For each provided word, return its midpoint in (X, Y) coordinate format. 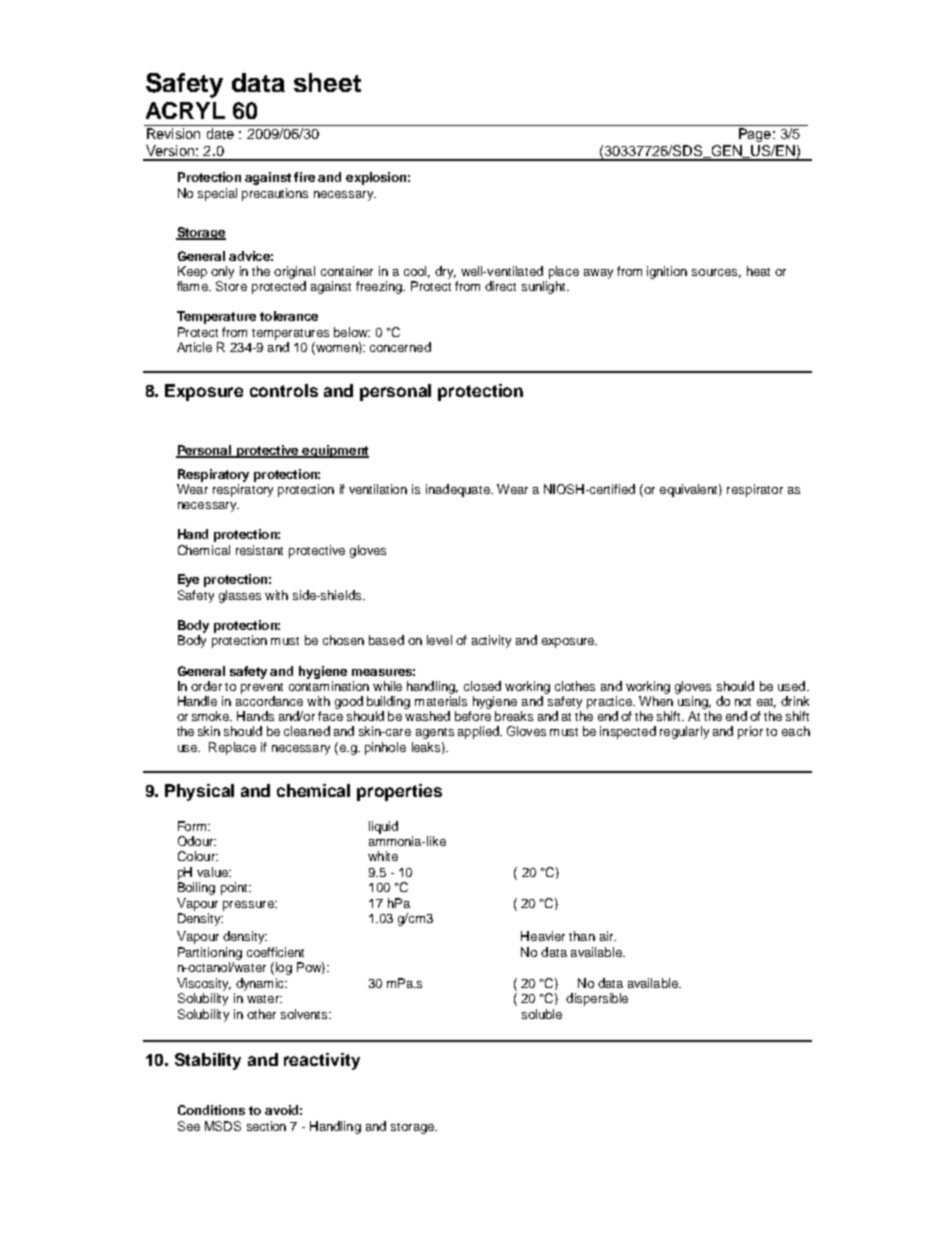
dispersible (597, 999)
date (220, 133)
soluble (542, 1014)
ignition (667, 272)
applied (479, 732)
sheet (327, 82)
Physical (199, 792)
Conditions (211, 1110)
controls (284, 390)
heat (758, 271)
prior (750, 732)
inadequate (459, 490)
